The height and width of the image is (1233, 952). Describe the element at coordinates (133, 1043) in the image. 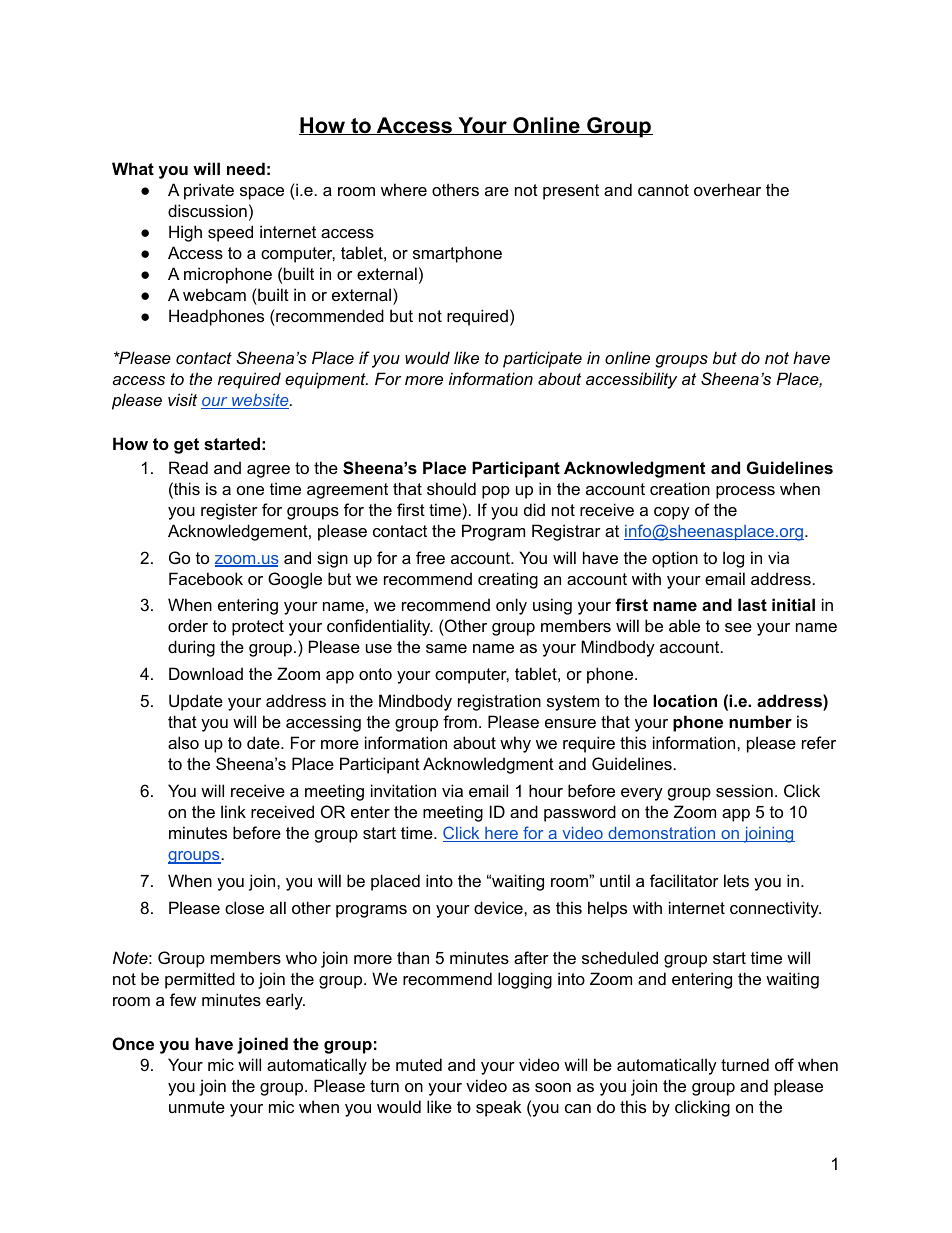

I see `Once` at that location.
